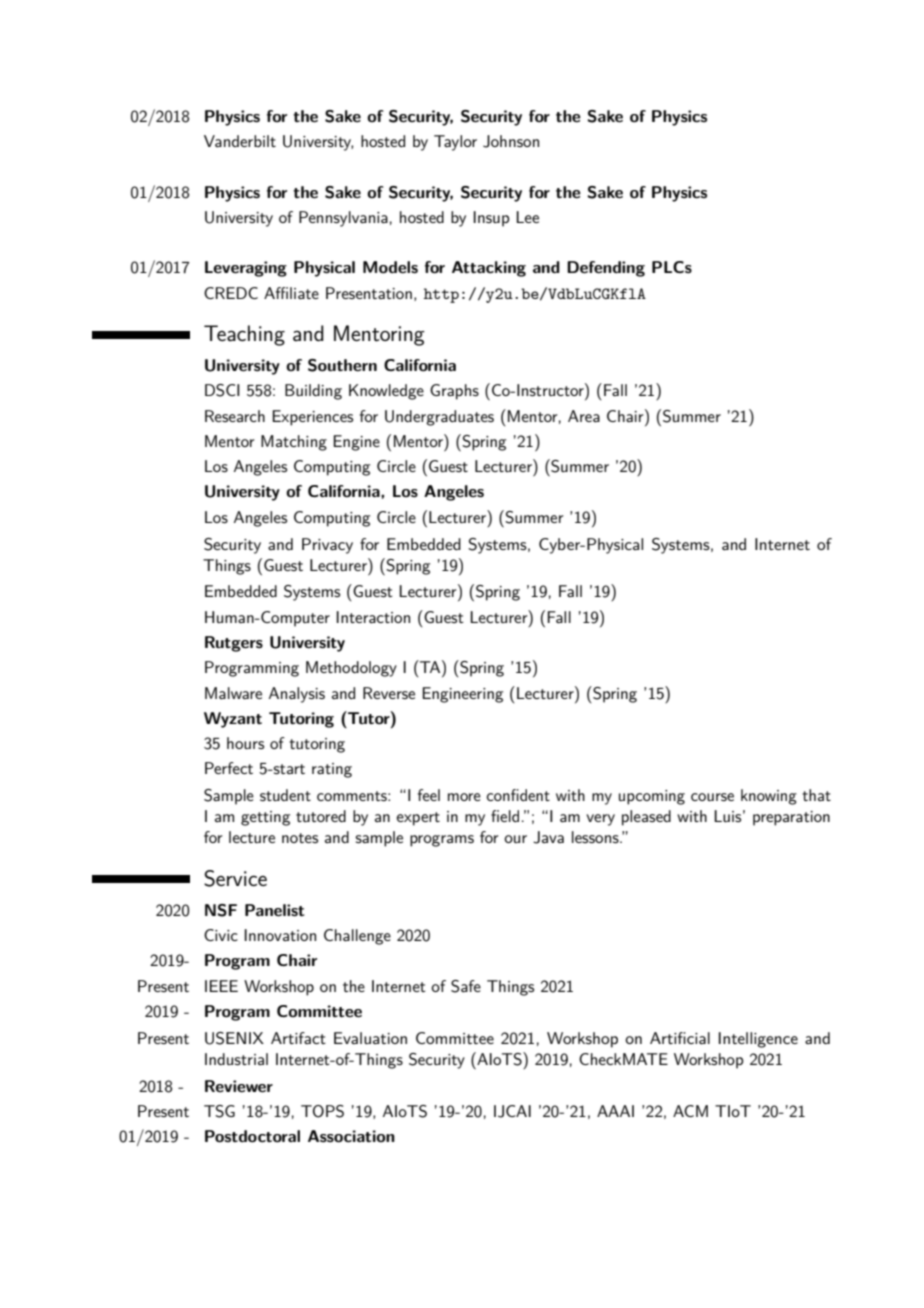 The image size is (924, 1308). Describe the element at coordinates (690, 1111) in the document. I see `ACM` at that location.
